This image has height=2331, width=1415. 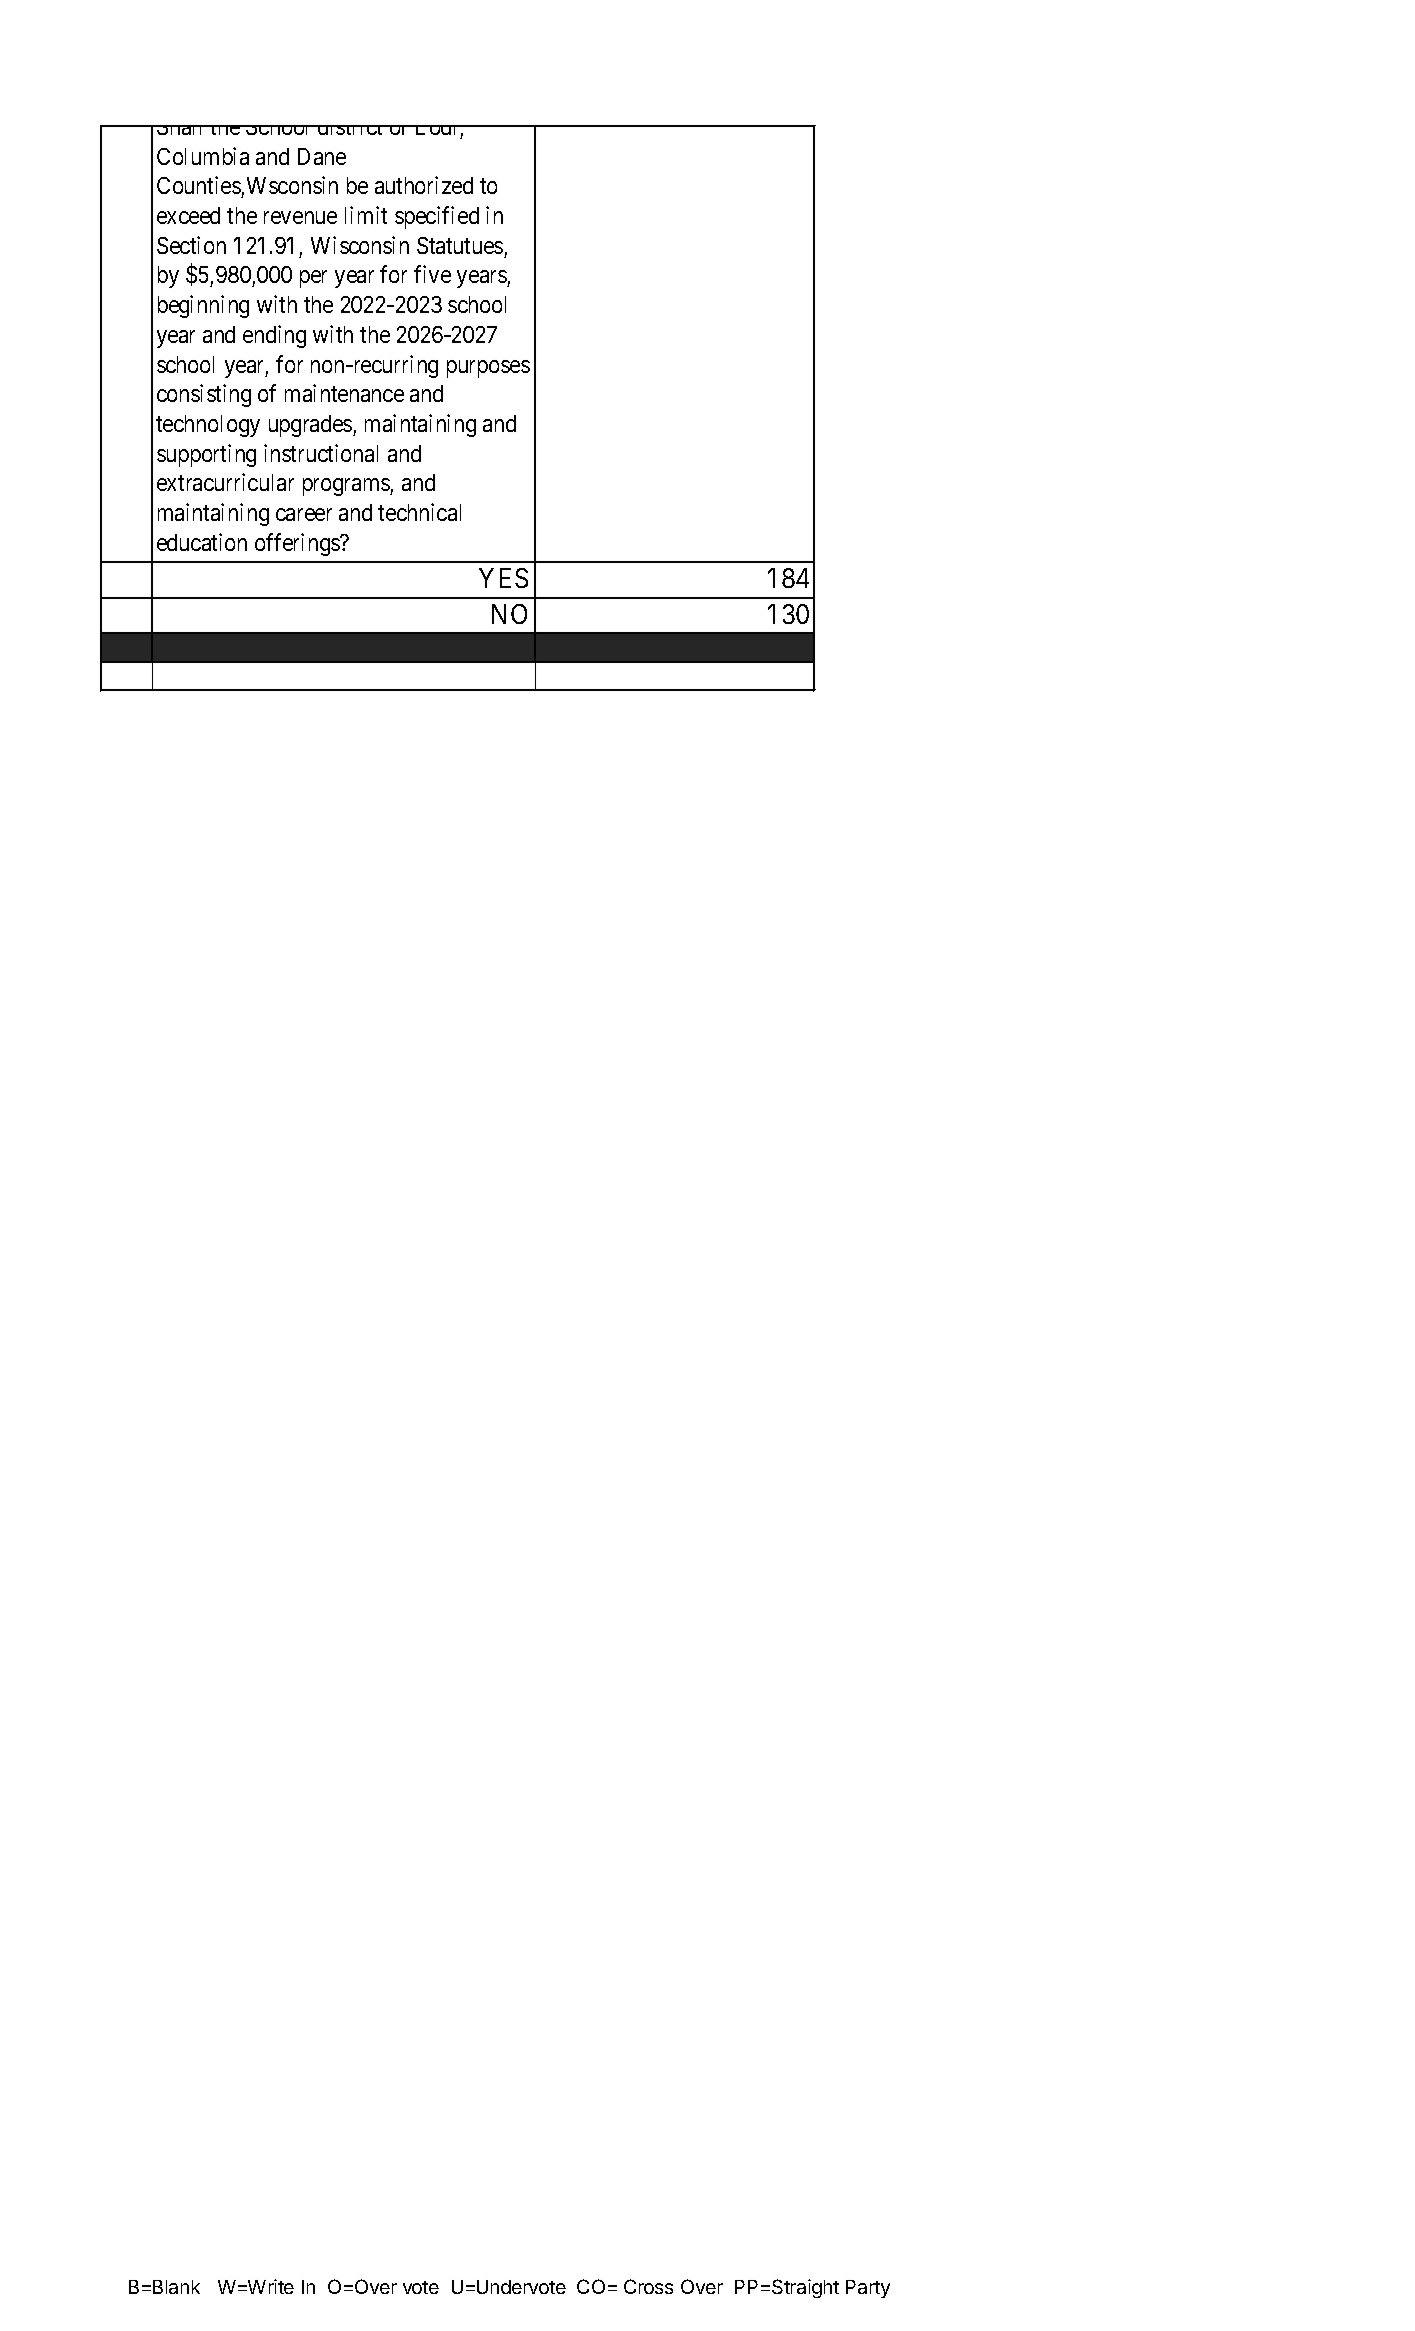 I want to click on offerings, so click(x=298, y=544).
